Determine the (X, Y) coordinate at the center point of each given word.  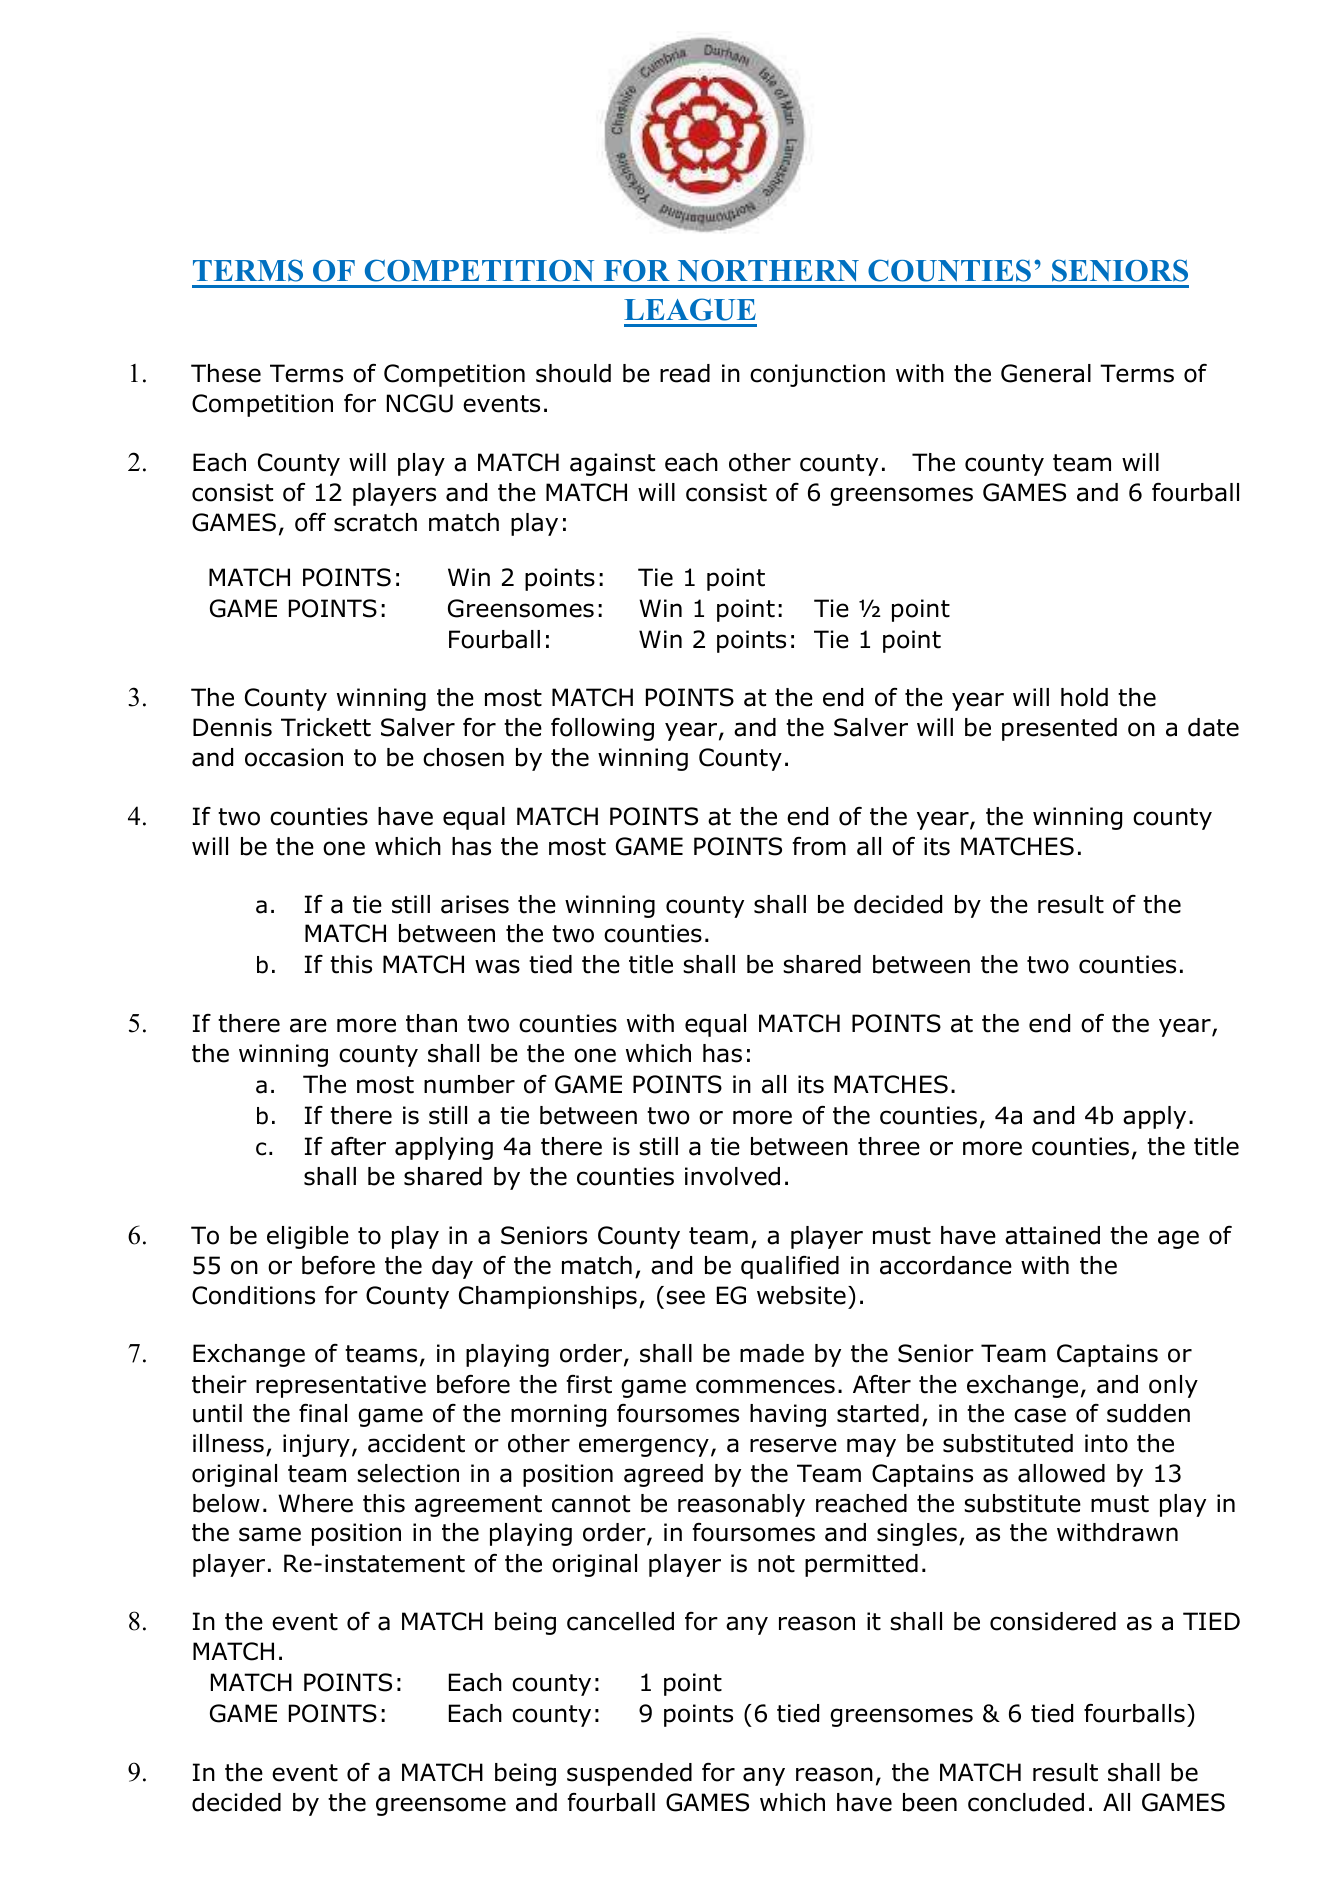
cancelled (620, 1621)
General (1046, 373)
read (685, 373)
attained (1052, 1235)
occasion (294, 757)
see (685, 1297)
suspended (629, 1774)
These (226, 373)
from (819, 846)
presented (1059, 729)
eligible (308, 1237)
